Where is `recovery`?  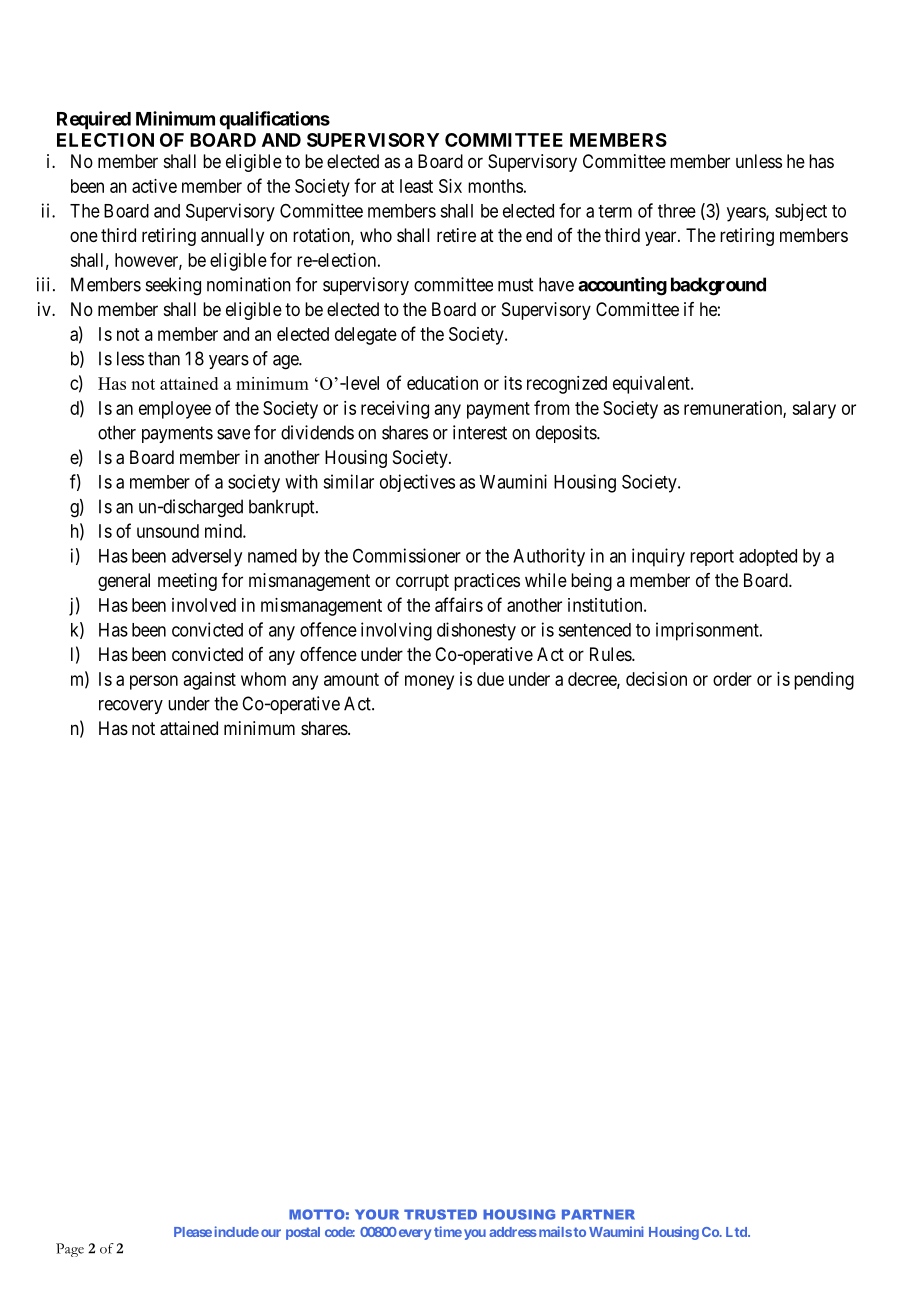 recovery is located at coordinates (131, 707).
